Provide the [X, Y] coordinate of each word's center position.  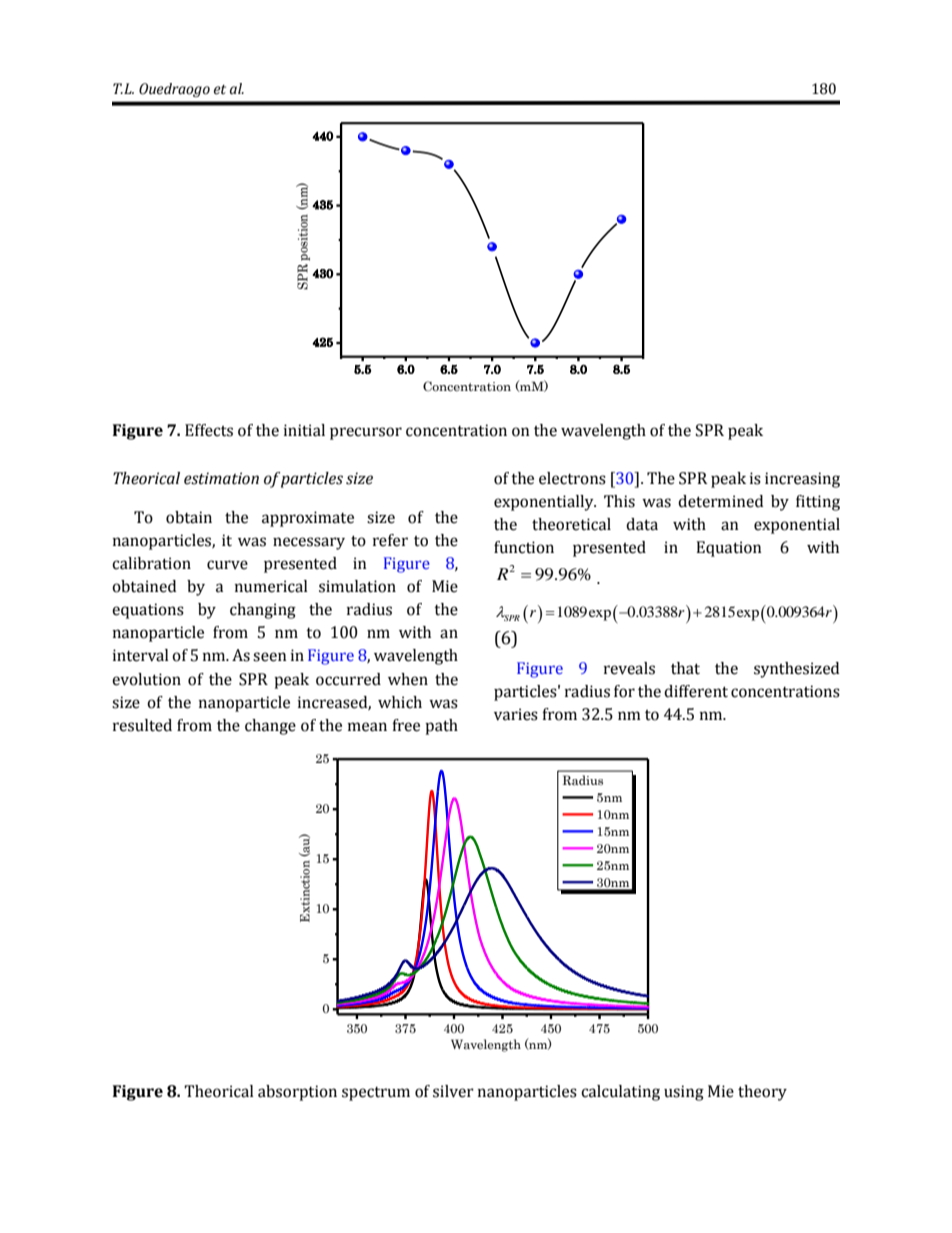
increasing [802, 480]
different [696, 691]
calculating [620, 1093]
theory [762, 1093]
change [270, 727]
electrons [572, 478]
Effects [209, 430]
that [685, 668]
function [524, 547]
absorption [297, 1093]
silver [453, 1091]
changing [263, 611]
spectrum [376, 1094]
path [441, 727]
